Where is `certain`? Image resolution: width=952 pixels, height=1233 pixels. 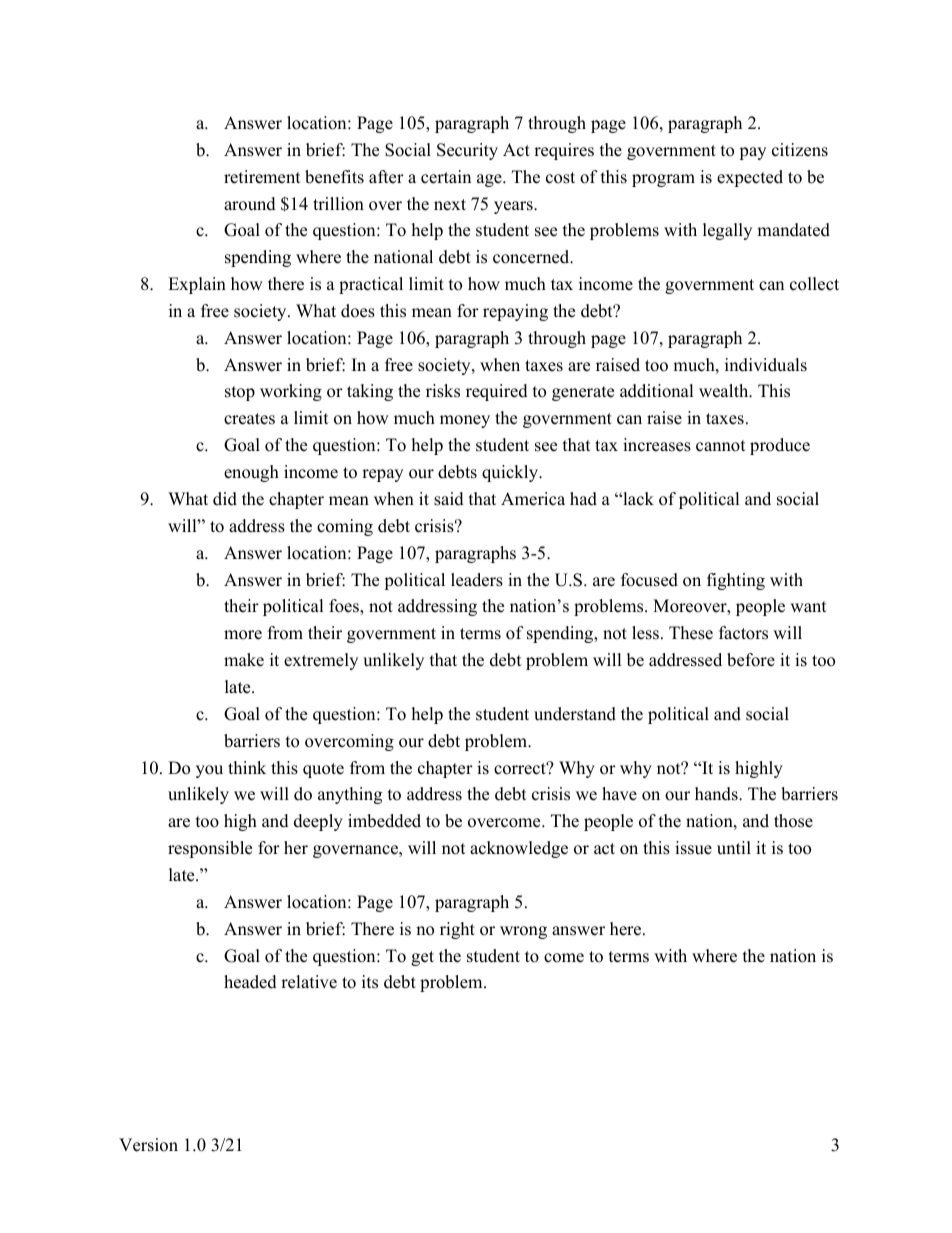 certain is located at coordinates (446, 177).
